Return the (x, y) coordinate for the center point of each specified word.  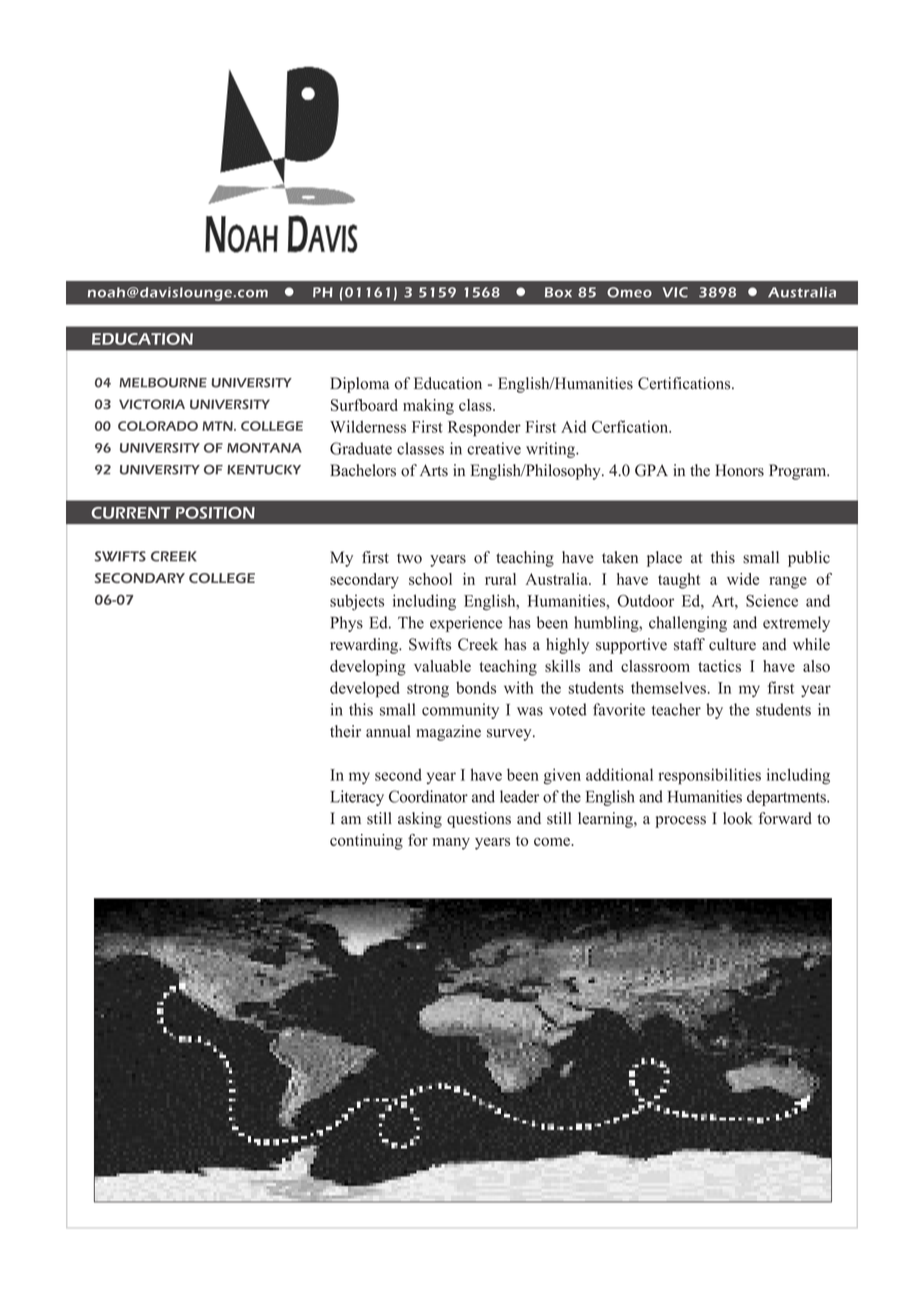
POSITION (215, 513)
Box (558, 292)
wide (743, 579)
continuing (366, 842)
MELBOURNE (163, 383)
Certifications (685, 383)
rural (500, 579)
